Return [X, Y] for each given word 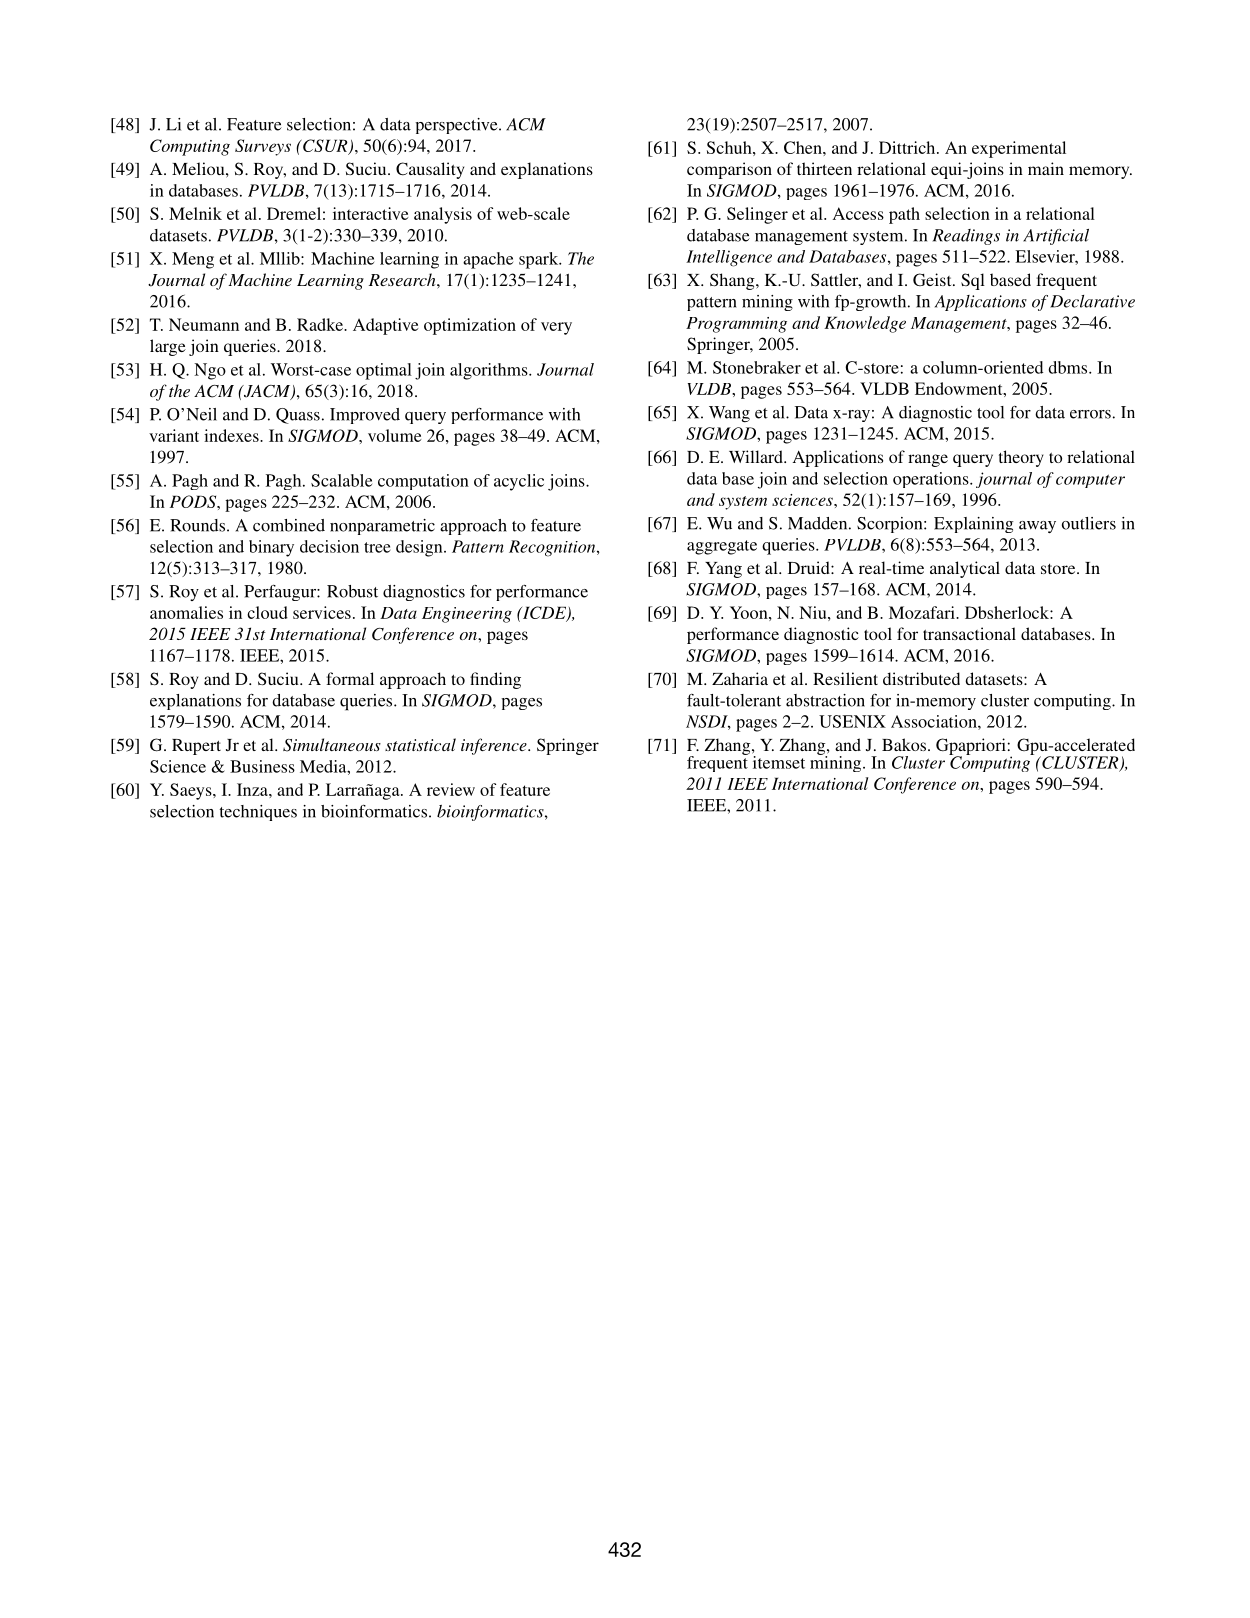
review [451, 789]
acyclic [519, 482]
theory [1021, 458]
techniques [258, 813]
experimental [1019, 149]
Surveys [263, 147]
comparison [729, 170]
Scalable [341, 480]
